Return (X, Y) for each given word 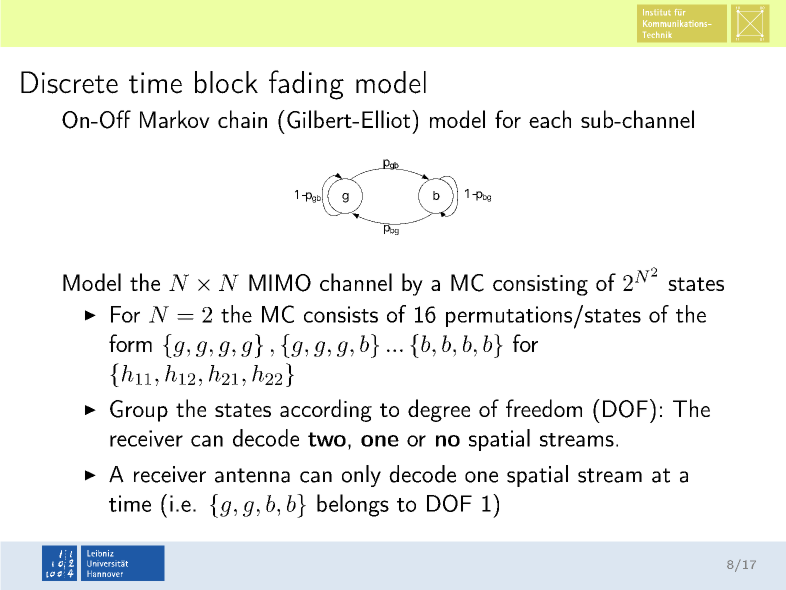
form (130, 343)
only (361, 476)
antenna (252, 475)
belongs (353, 505)
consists (341, 314)
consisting (540, 285)
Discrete (69, 82)
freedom (544, 408)
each (550, 119)
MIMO (280, 283)
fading (306, 85)
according (326, 410)
